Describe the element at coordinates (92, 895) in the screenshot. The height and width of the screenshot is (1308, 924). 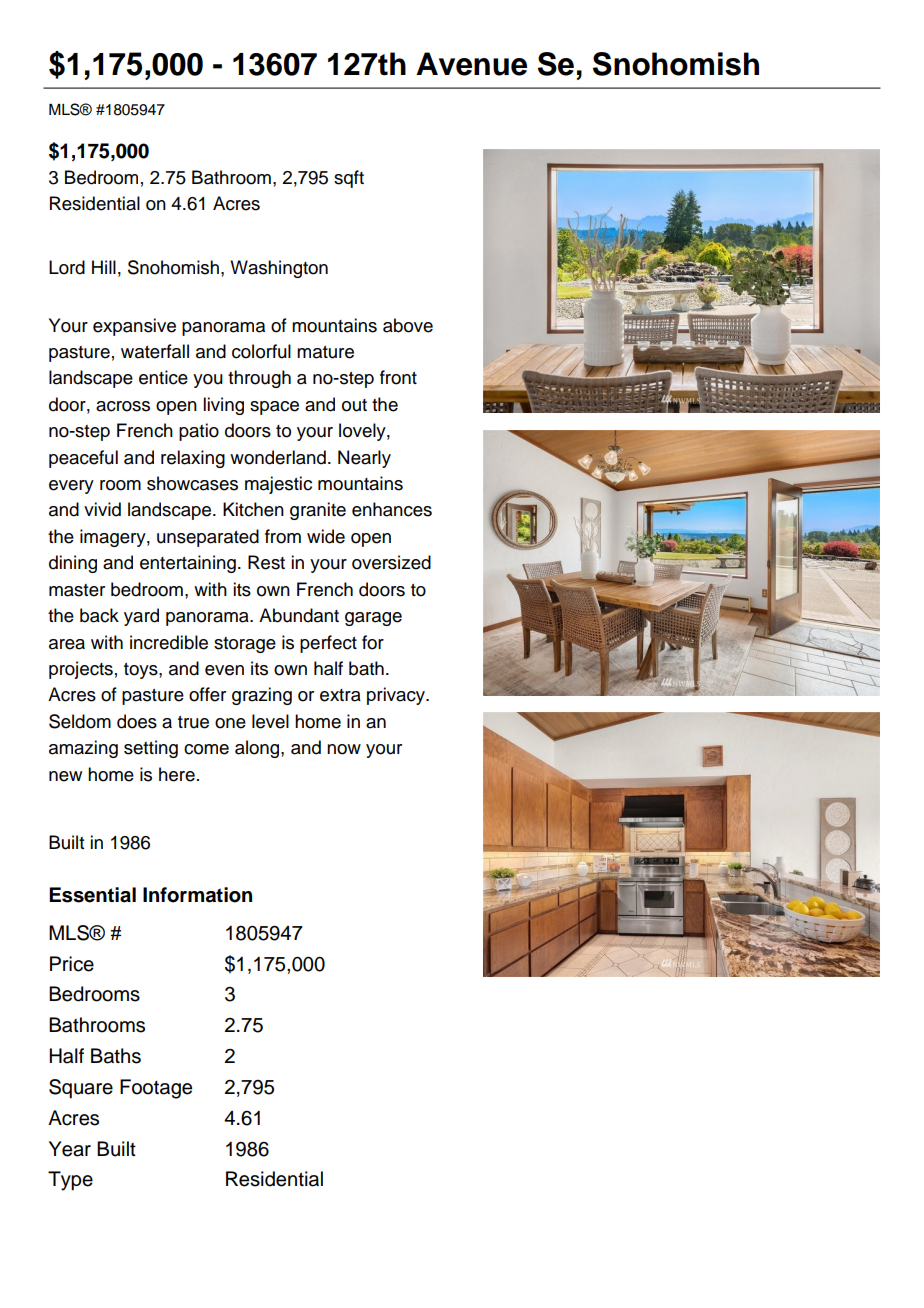
I see `Essential` at that location.
